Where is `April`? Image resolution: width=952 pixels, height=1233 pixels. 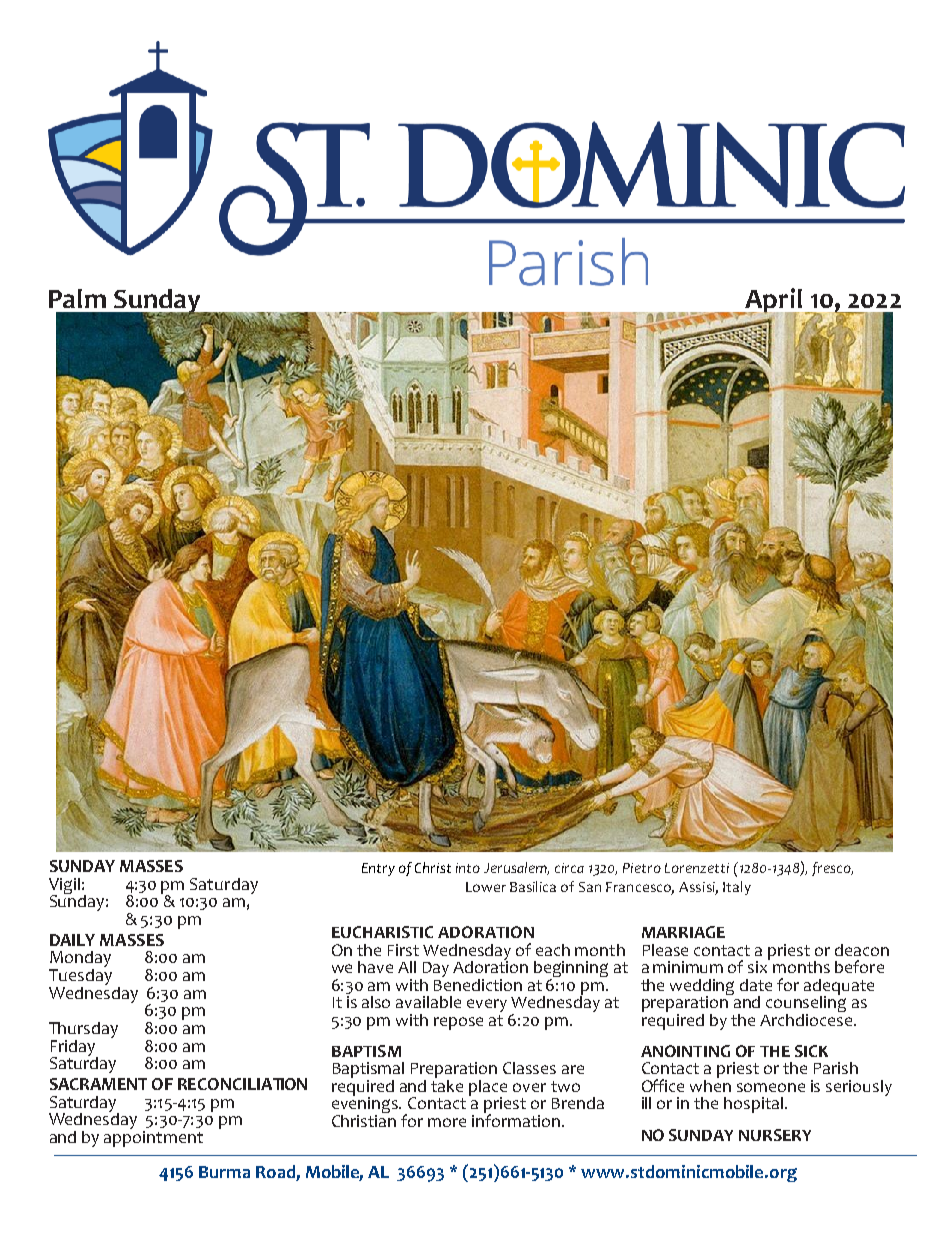
April is located at coordinates (773, 302).
